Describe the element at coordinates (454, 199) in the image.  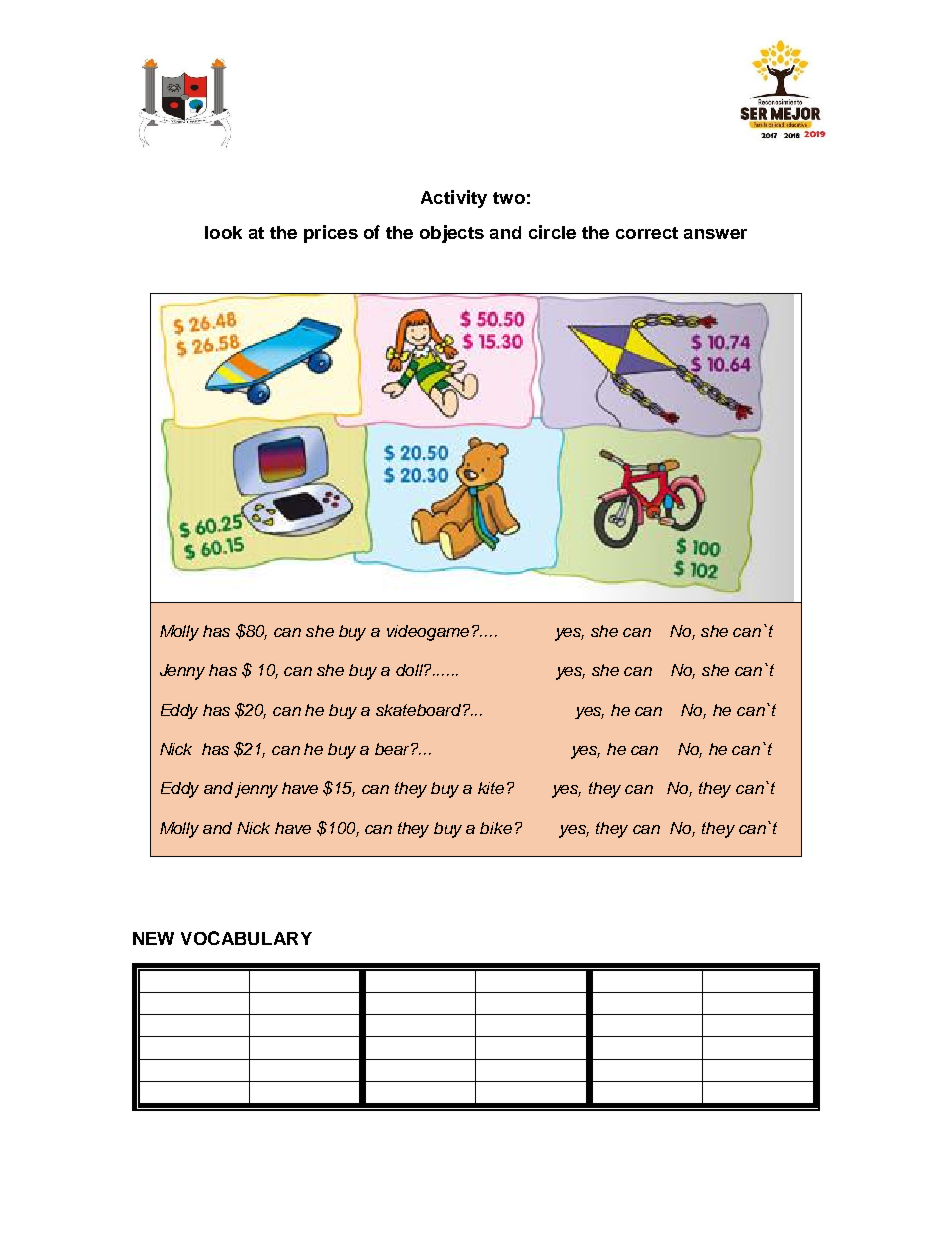
I see `Activity` at that location.
